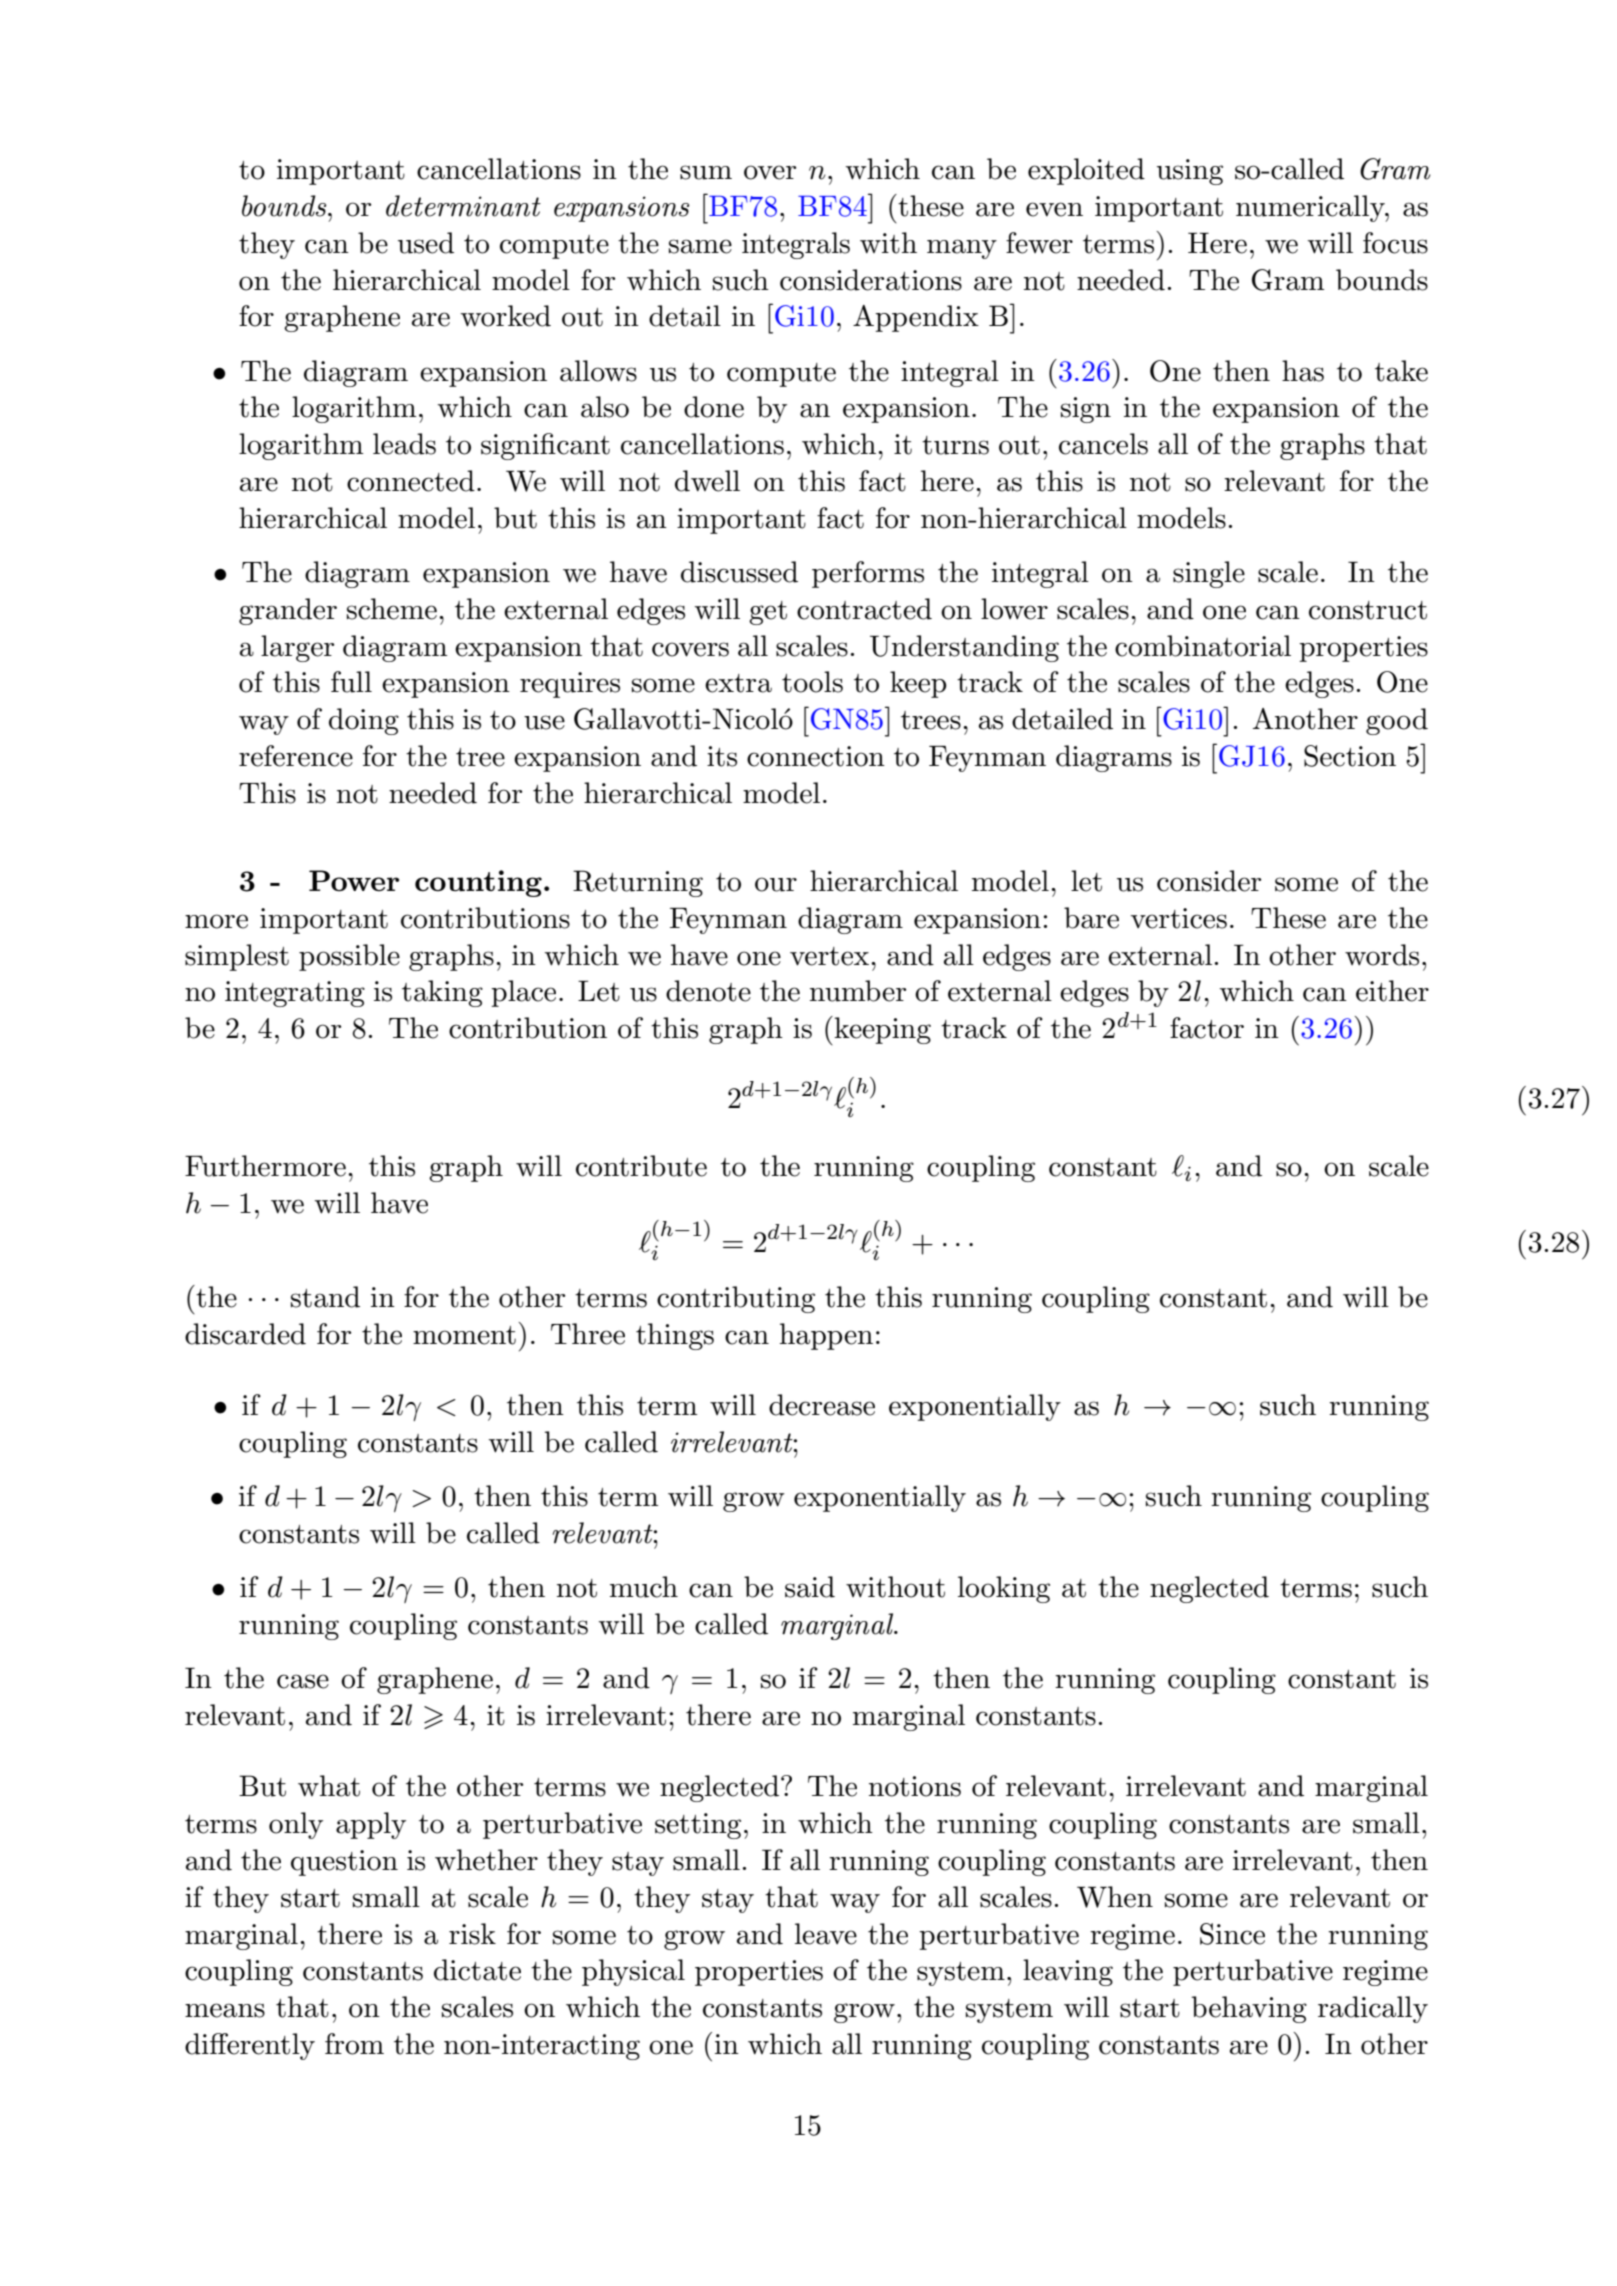 This document has width=1617, height=2286. I want to click on leave, so click(826, 1934).
